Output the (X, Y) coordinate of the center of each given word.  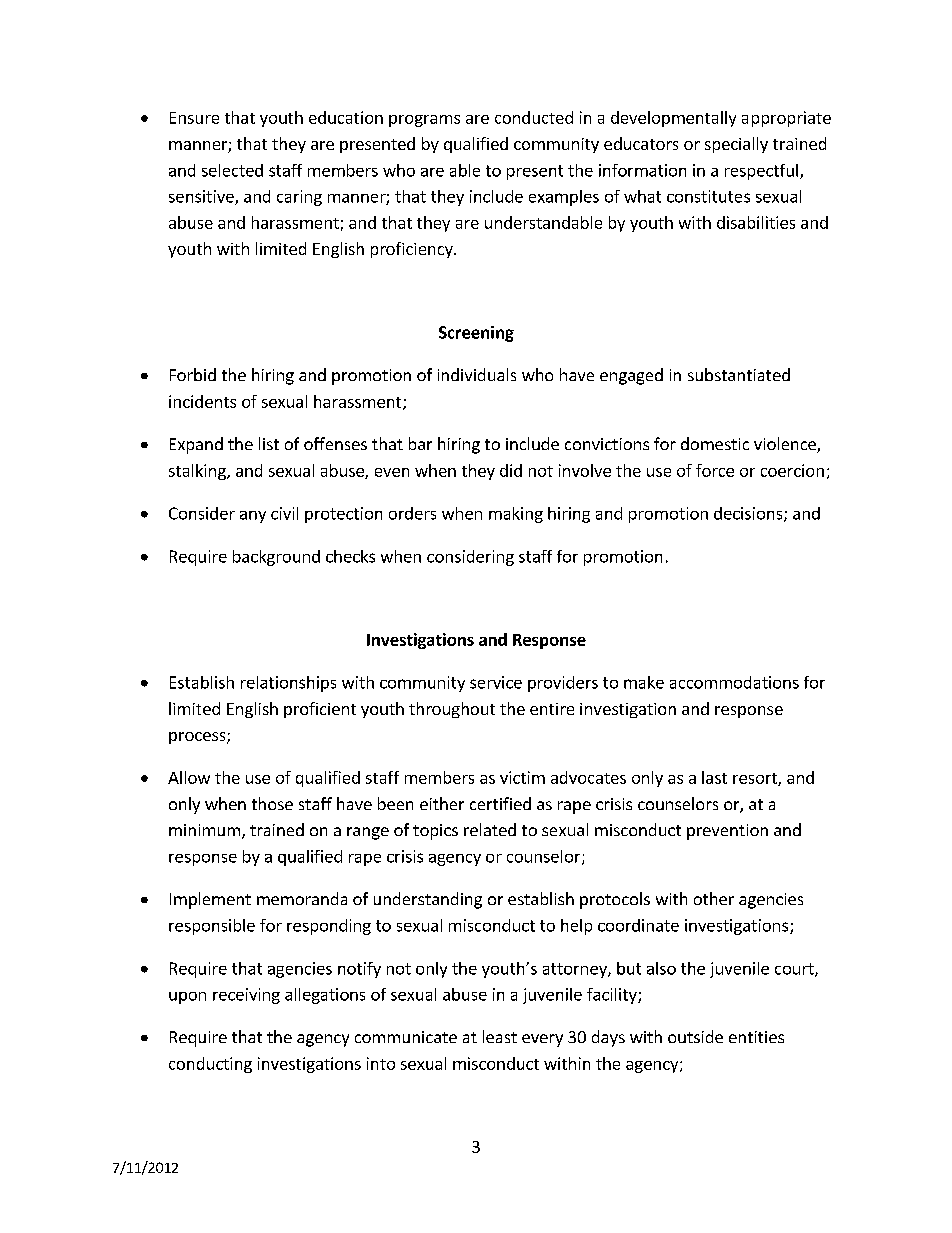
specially (736, 145)
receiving (246, 996)
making (516, 515)
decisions (749, 514)
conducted (534, 117)
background (276, 558)
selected (232, 170)
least (500, 1036)
